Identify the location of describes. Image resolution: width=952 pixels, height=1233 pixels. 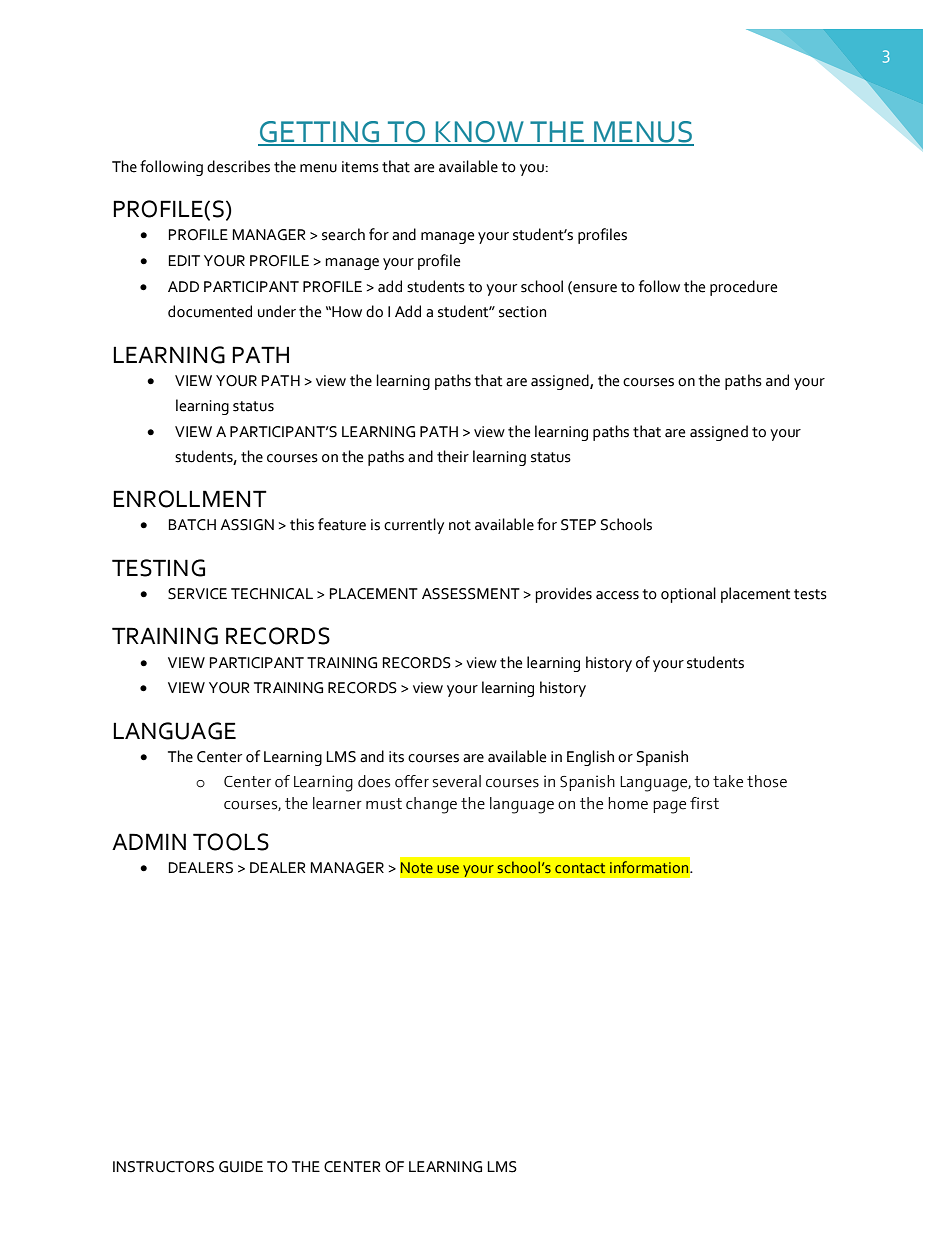
(238, 166).
